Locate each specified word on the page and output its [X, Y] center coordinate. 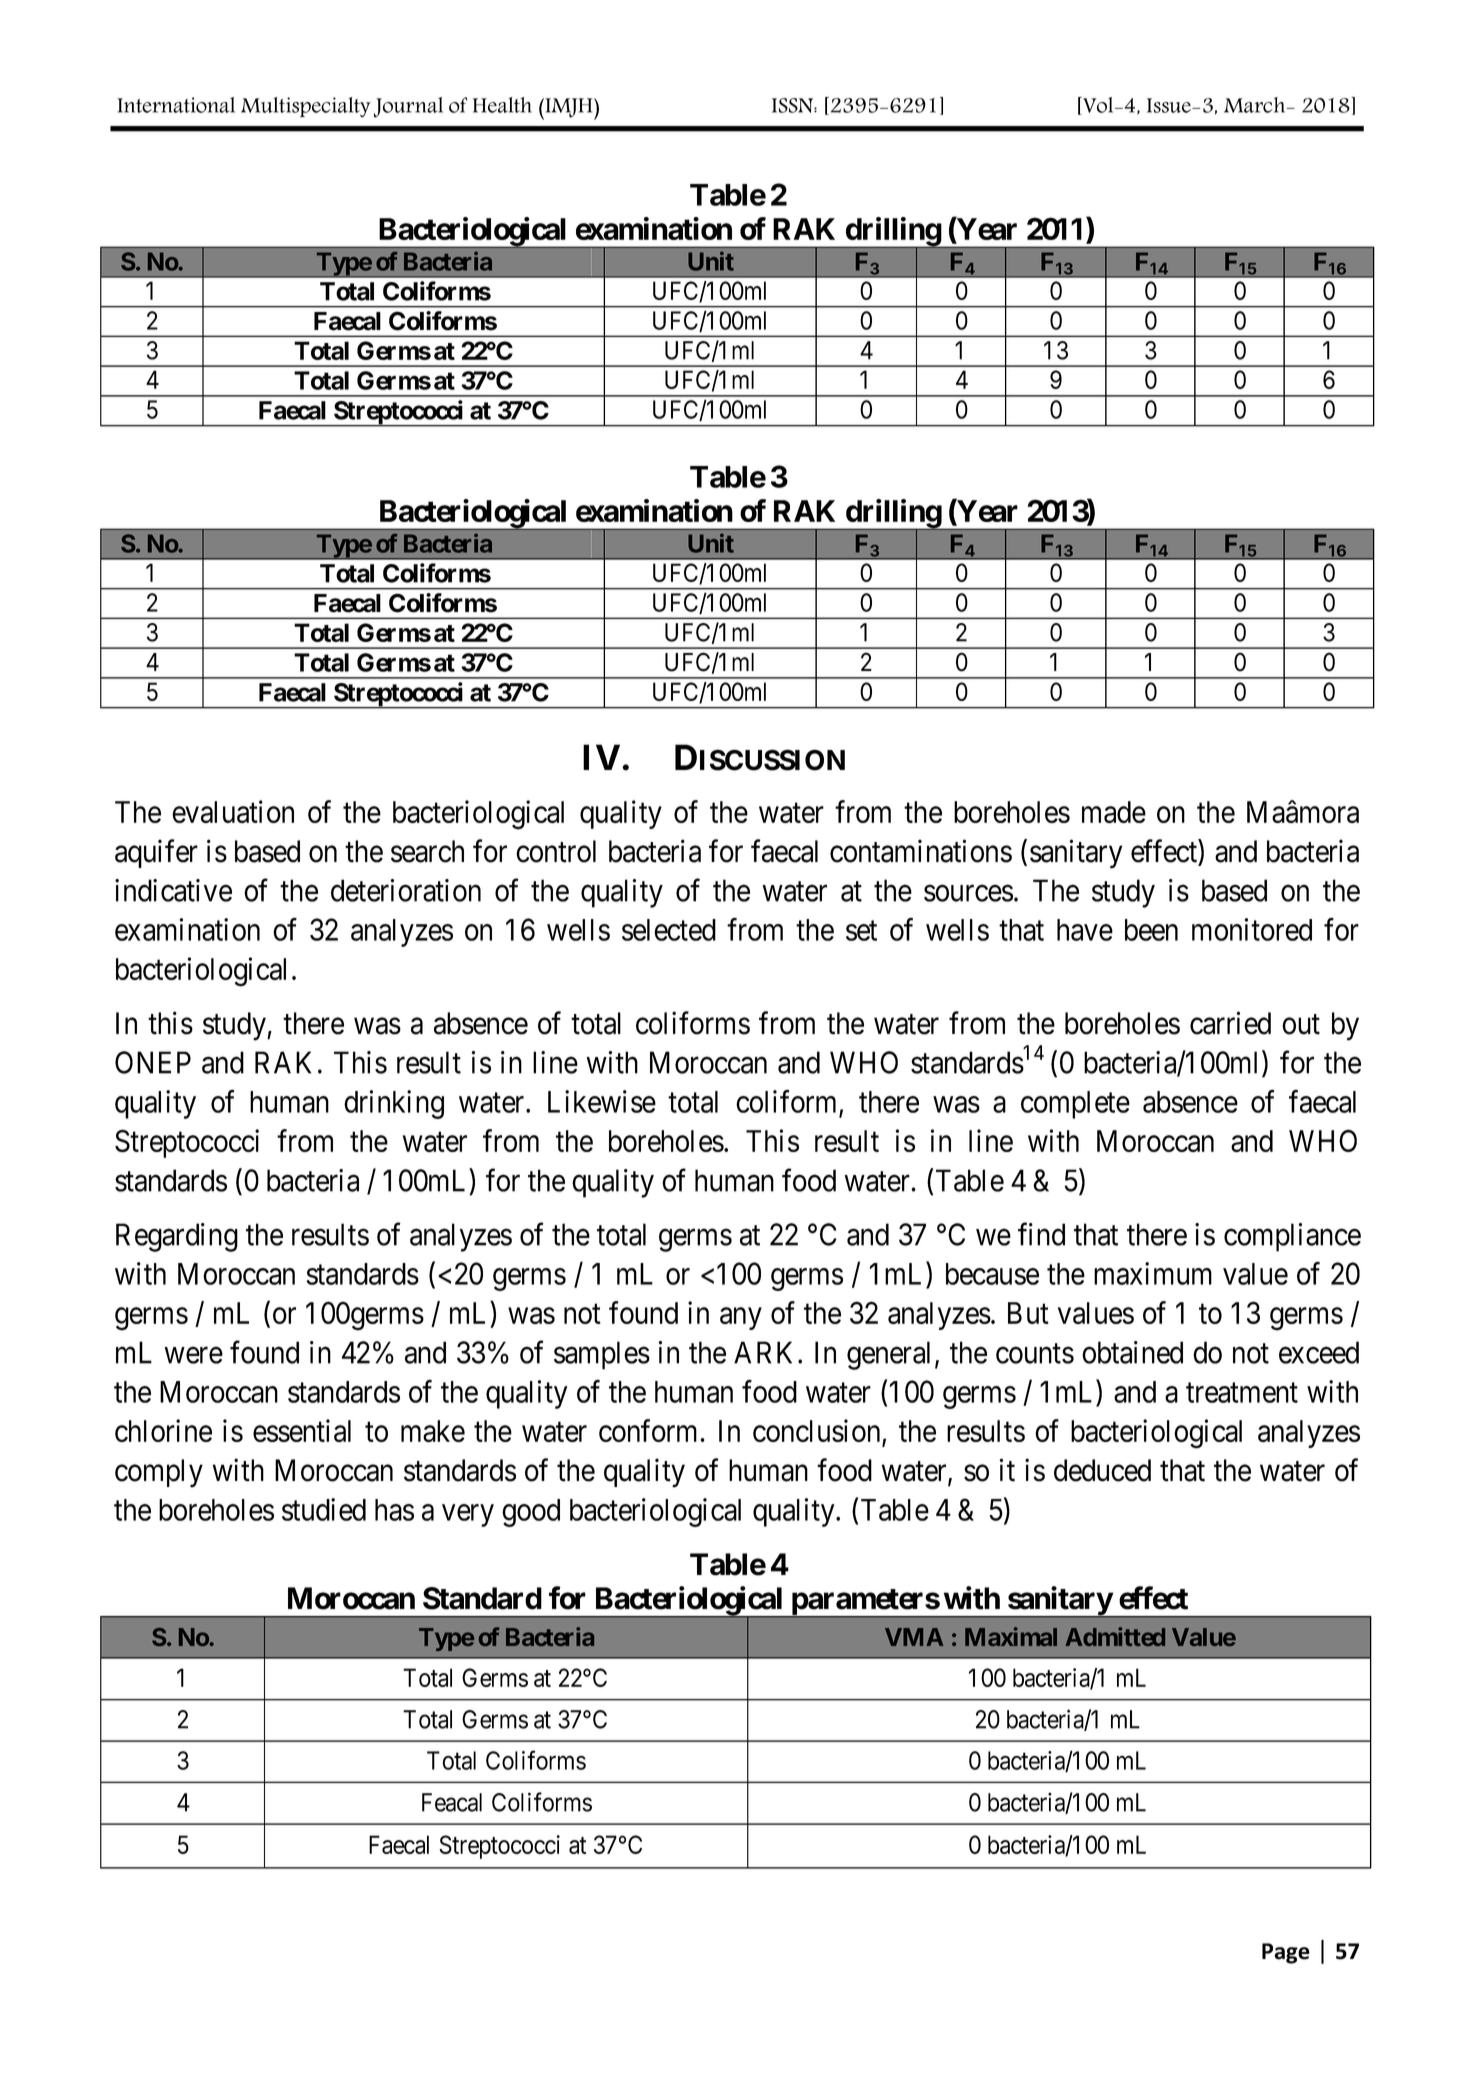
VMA [914, 1637]
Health [502, 105]
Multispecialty [306, 107]
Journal [408, 107]
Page [1286, 1953]
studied [324, 1509]
